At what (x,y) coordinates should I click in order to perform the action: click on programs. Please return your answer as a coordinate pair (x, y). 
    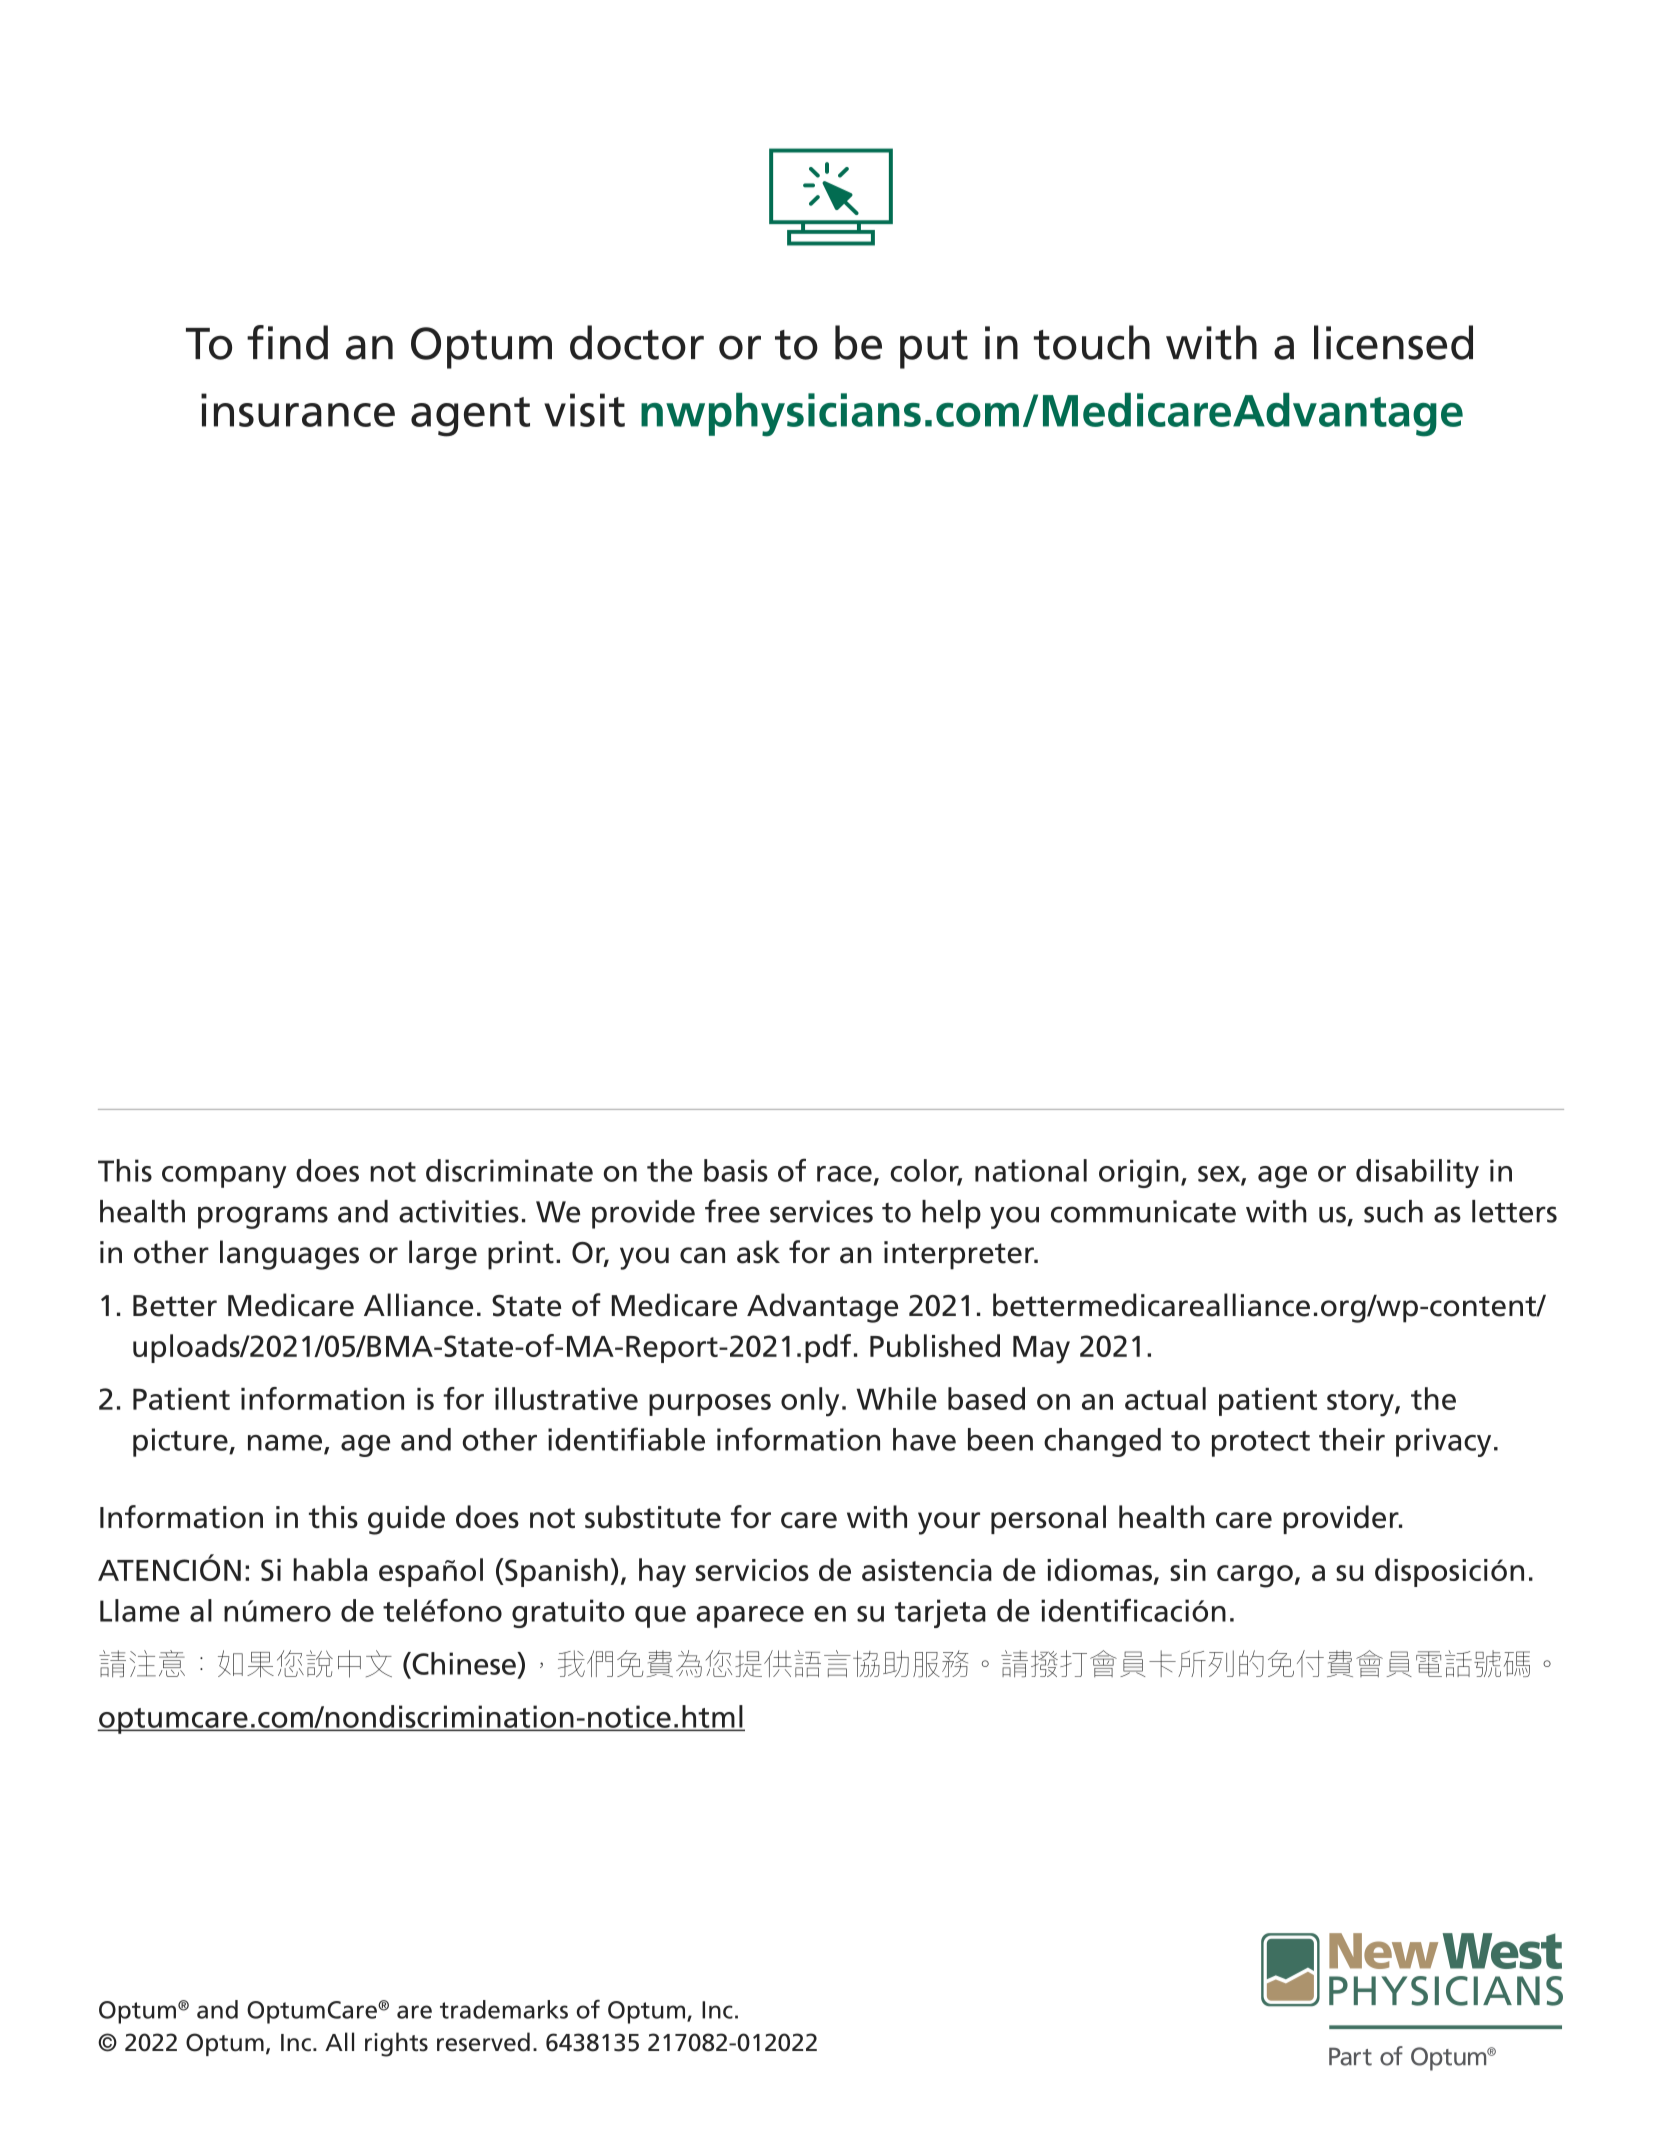
    Looking at the image, I should click on (263, 1217).
